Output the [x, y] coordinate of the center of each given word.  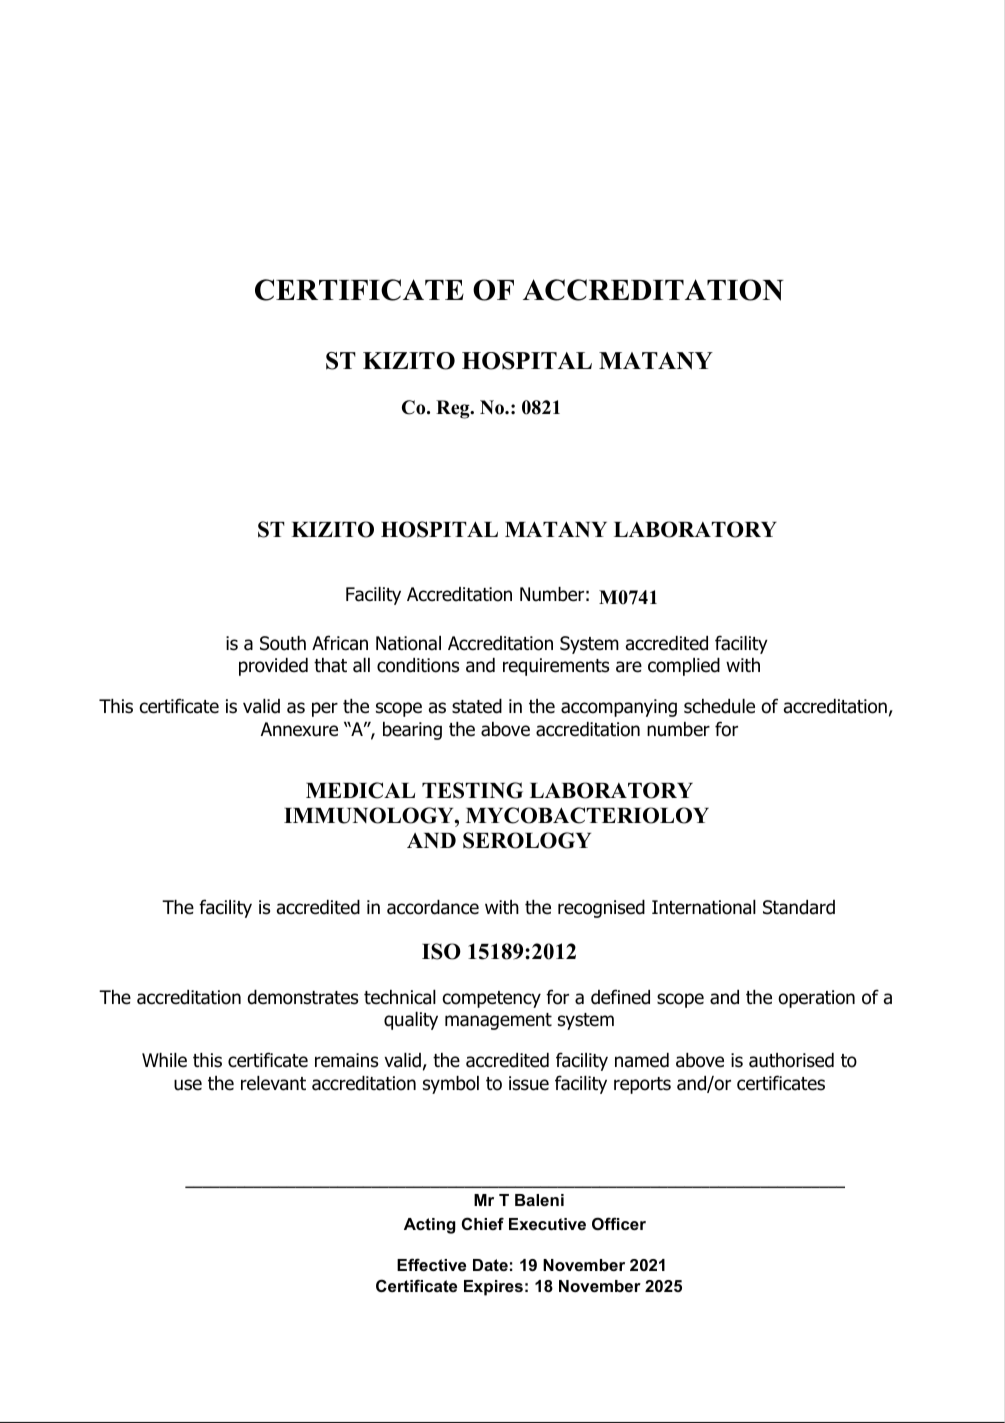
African [340, 643]
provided [273, 667]
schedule [719, 706]
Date [490, 1265]
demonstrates [303, 997]
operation [816, 999]
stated [477, 706]
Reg [454, 409]
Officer [619, 1223]
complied [684, 667]
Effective [431, 1264]
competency [492, 999]
